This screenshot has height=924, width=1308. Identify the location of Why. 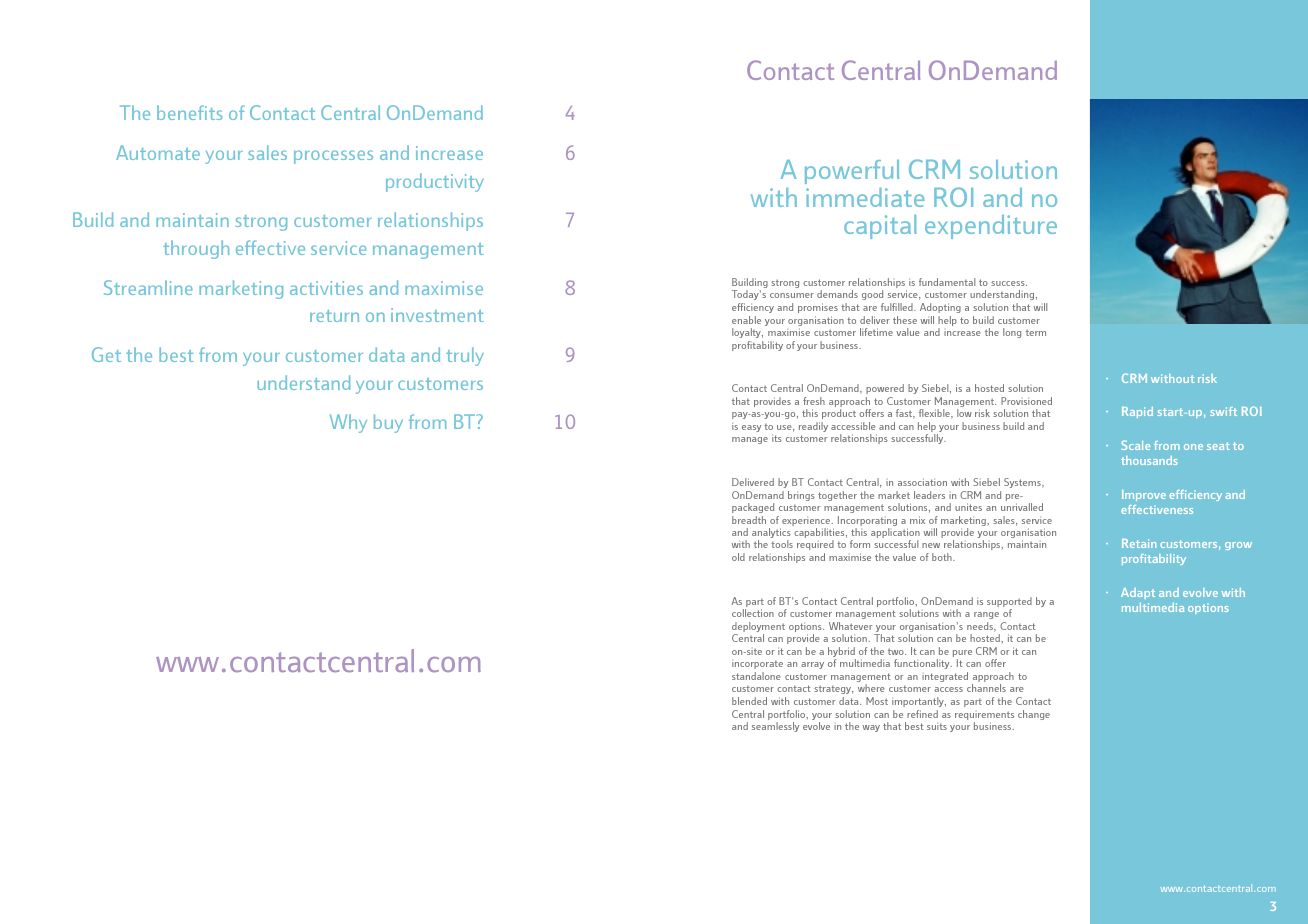
(348, 423).
